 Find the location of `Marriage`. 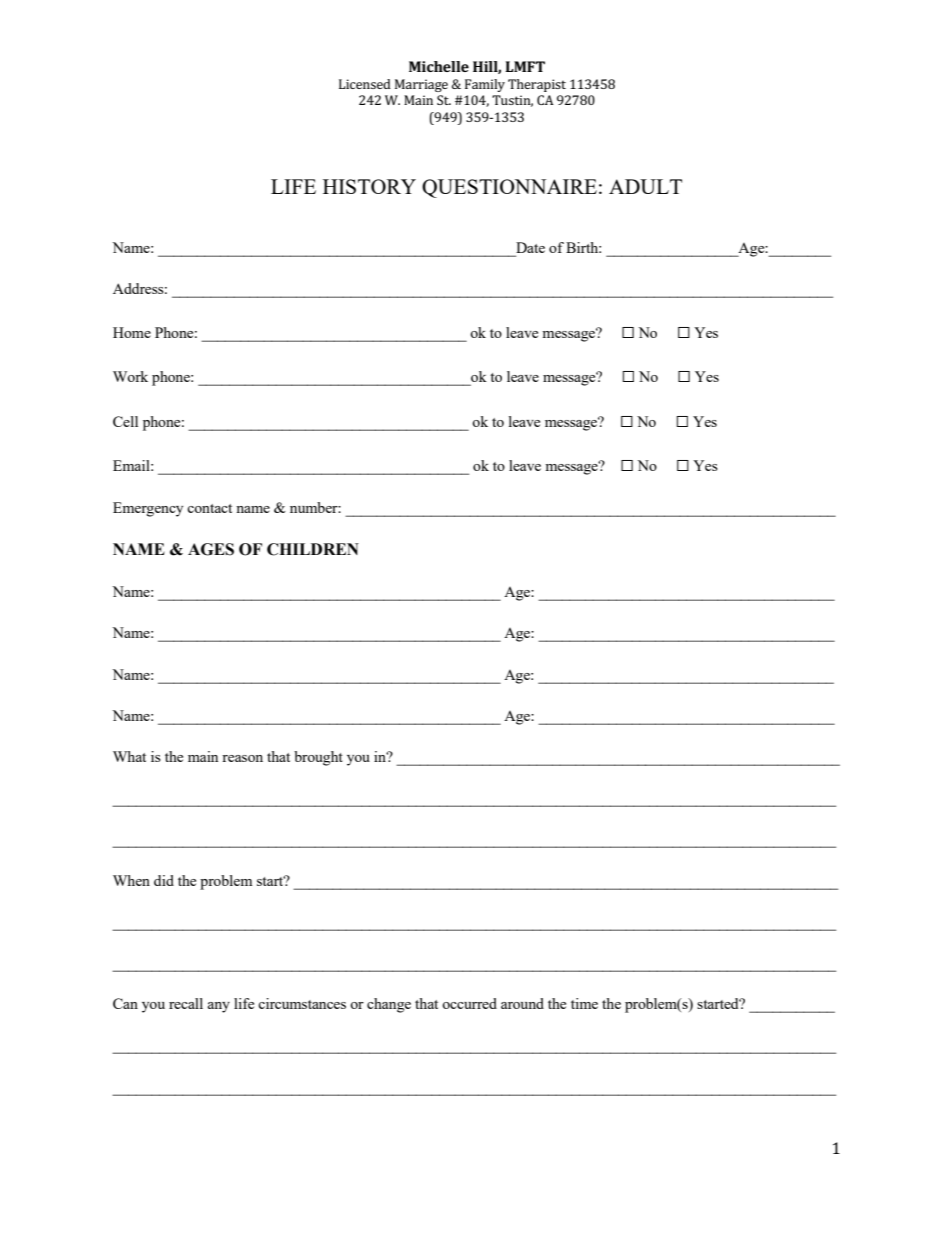

Marriage is located at coordinates (421, 85).
